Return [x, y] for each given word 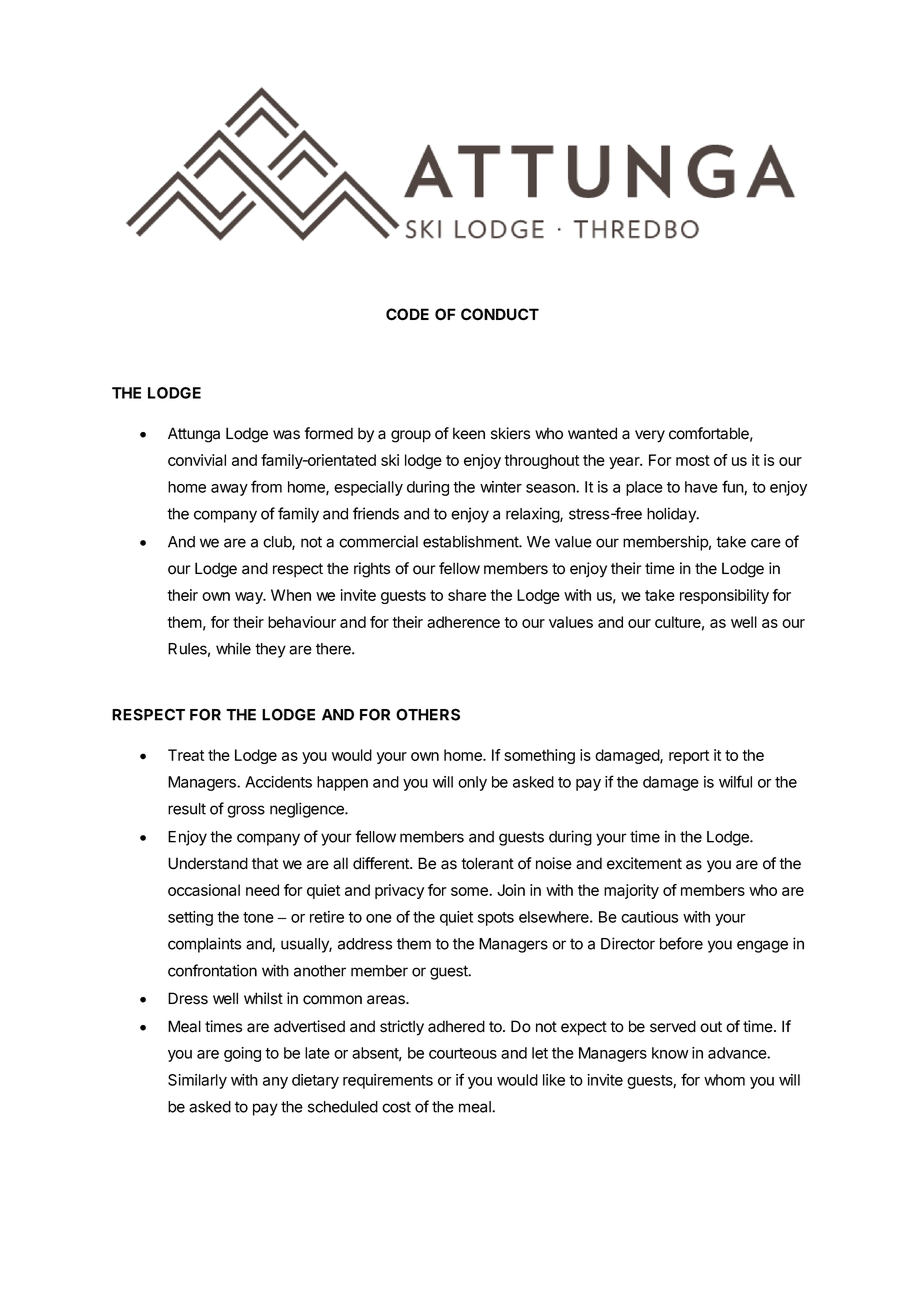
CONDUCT [500, 314]
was [286, 435]
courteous [463, 1053]
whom [724, 1080]
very [650, 436]
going [242, 1054]
